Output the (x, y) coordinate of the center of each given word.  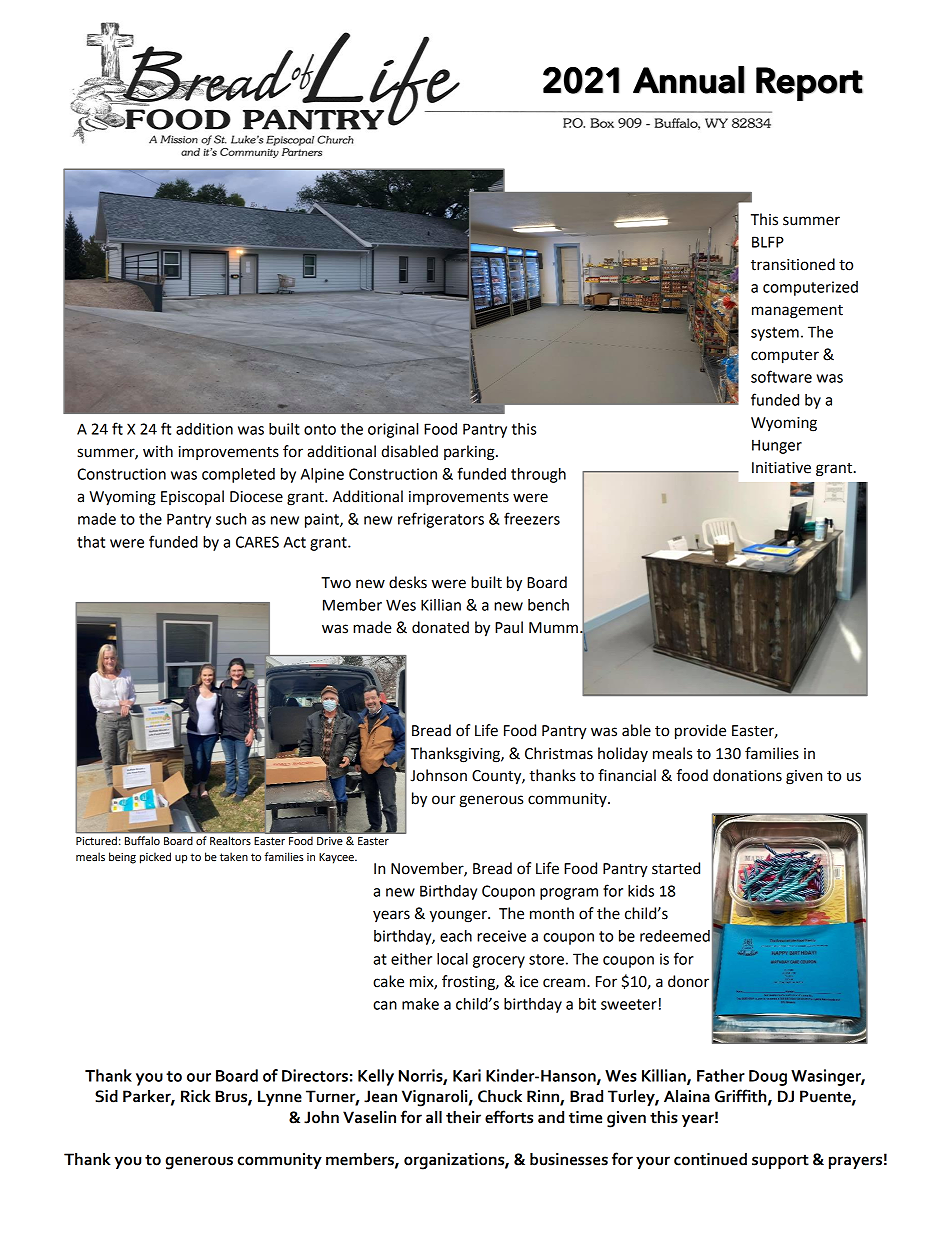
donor (688, 981)
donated (440, 627)
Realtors (230, 840)
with (158, 451)
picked (155, 858)
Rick (196, 1096)
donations (747, 775)
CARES (257, 542)
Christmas (559, 753)
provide (700, 732)
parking (470, 453)
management (797, 312)
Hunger (777, 446)
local (452, 959)
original (393, 430)
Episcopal (192, 497)
